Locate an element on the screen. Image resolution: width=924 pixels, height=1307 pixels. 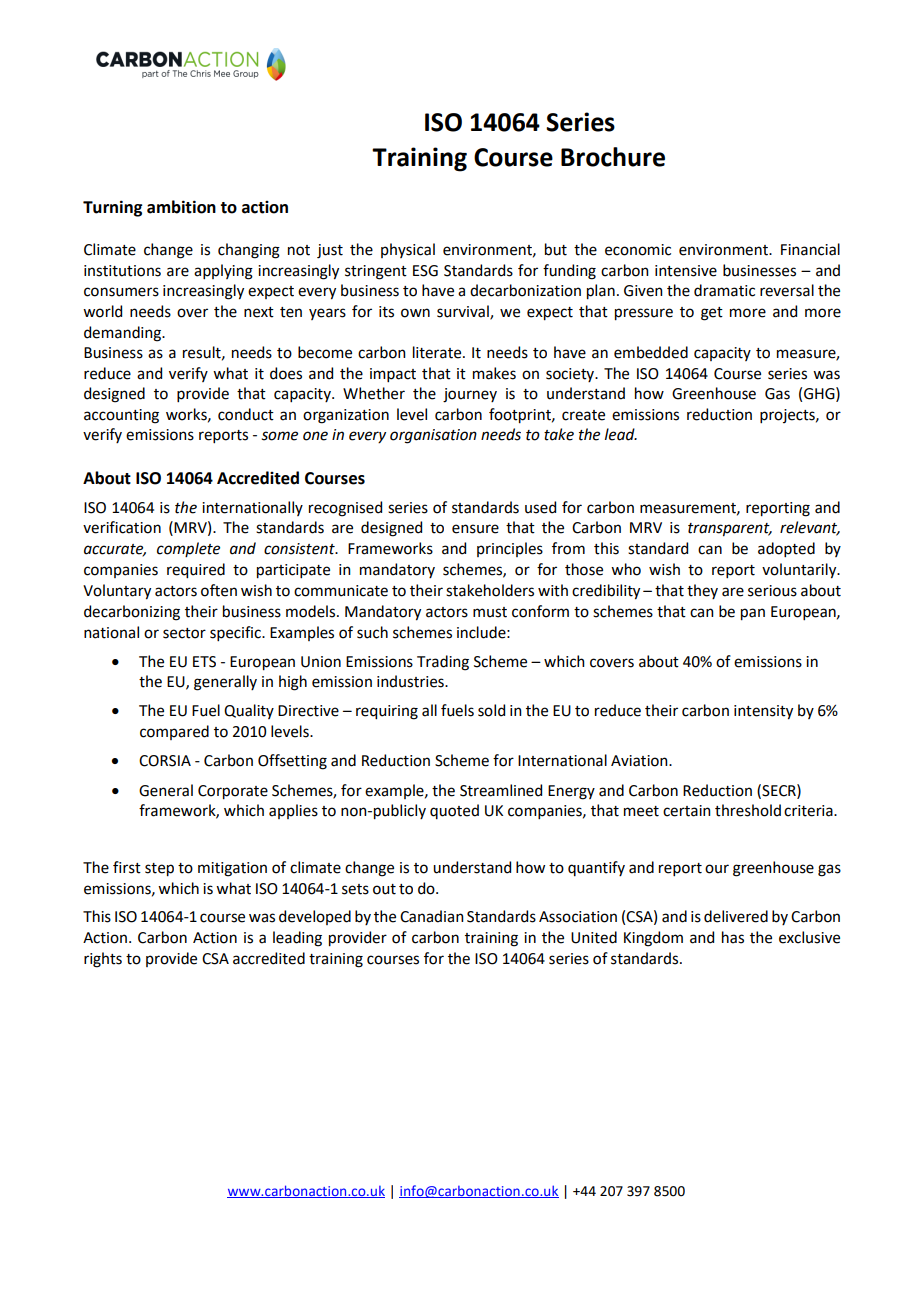
intensive is located at coordinates (686, 271).
